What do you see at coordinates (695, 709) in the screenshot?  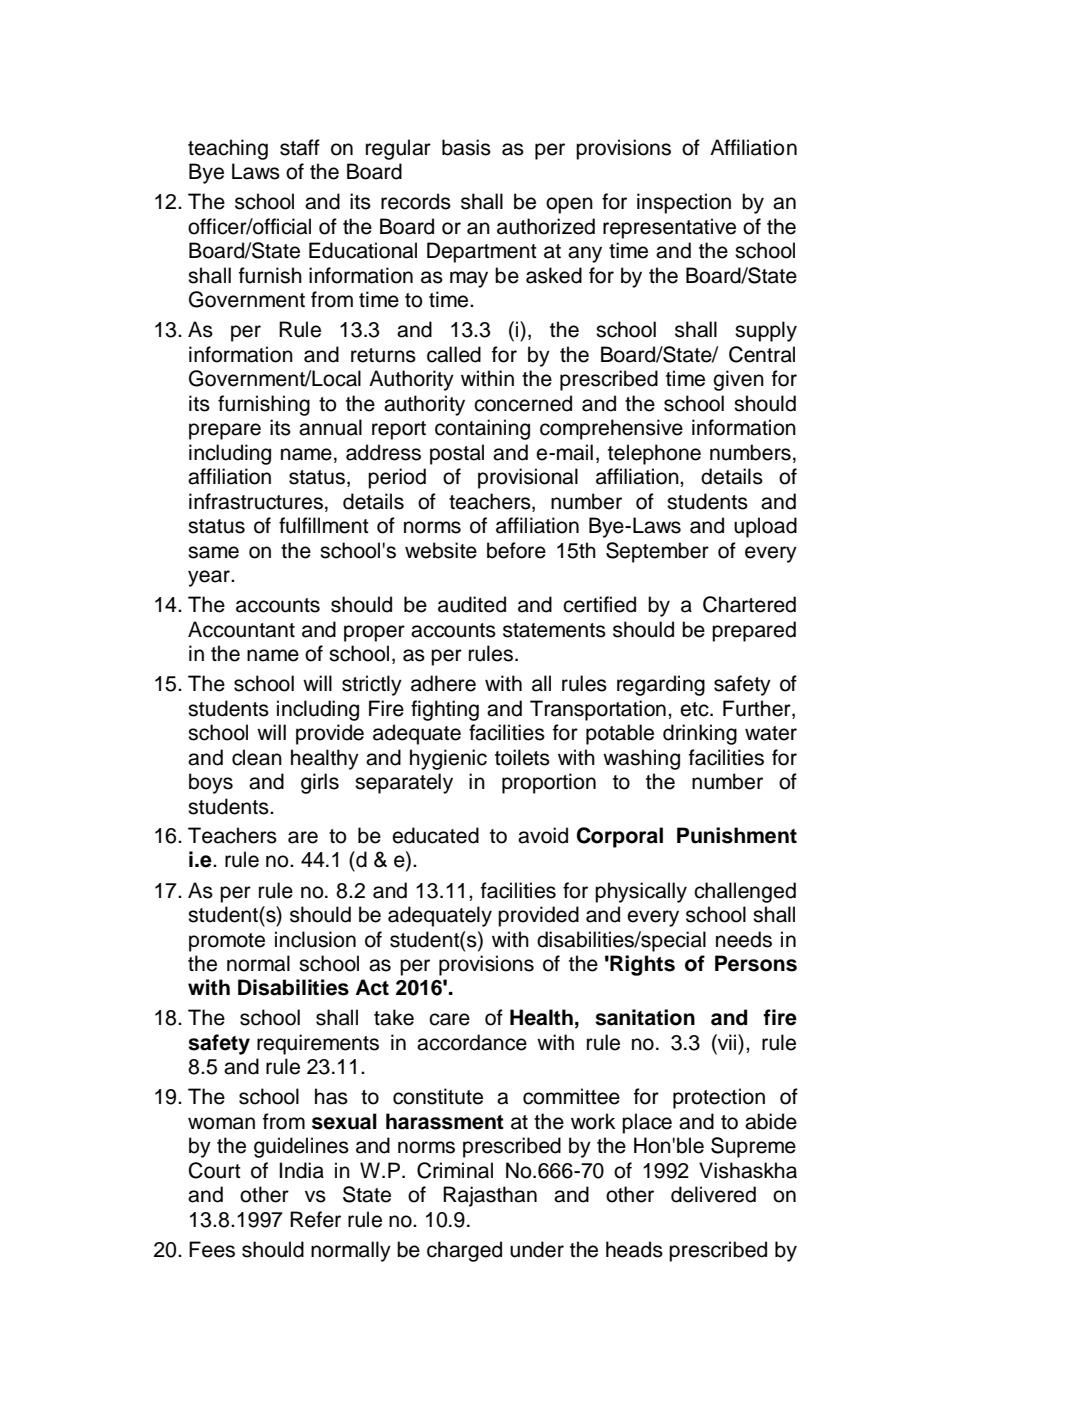 I see `etc` at bounding box center [695, 709].
